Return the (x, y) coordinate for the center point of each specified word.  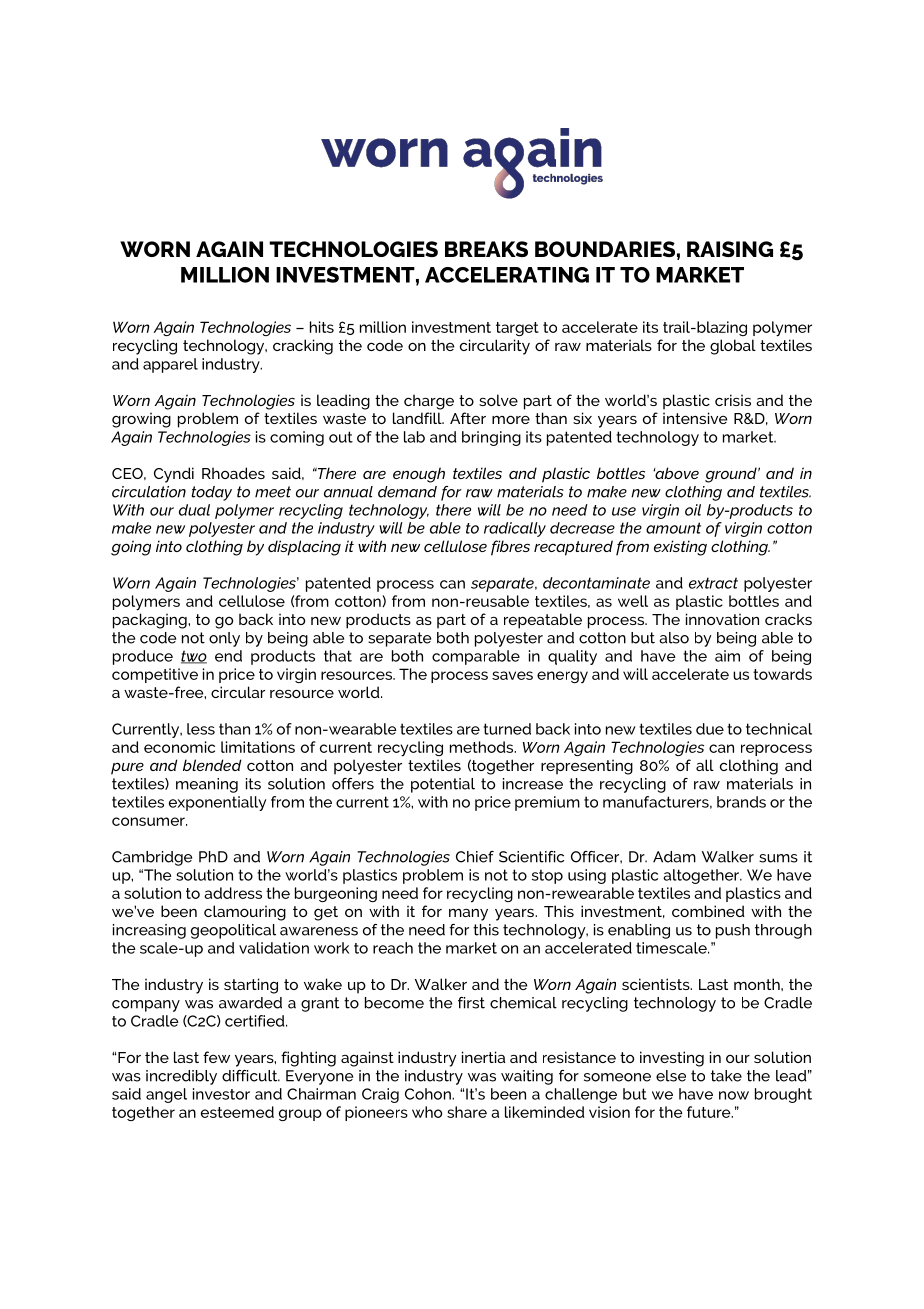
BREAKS (486, 249)
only (224, 639)
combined (708, 911)
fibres (510, 548)
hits (322, 327)
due (710, 729)
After (468, 418)
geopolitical (233, 931)
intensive (695, 418)
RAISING (730, 249)
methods (483, 747)
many (468, 915)
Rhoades (233, 473)
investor (221, 1094)
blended (212, 765)
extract (713, 583)
